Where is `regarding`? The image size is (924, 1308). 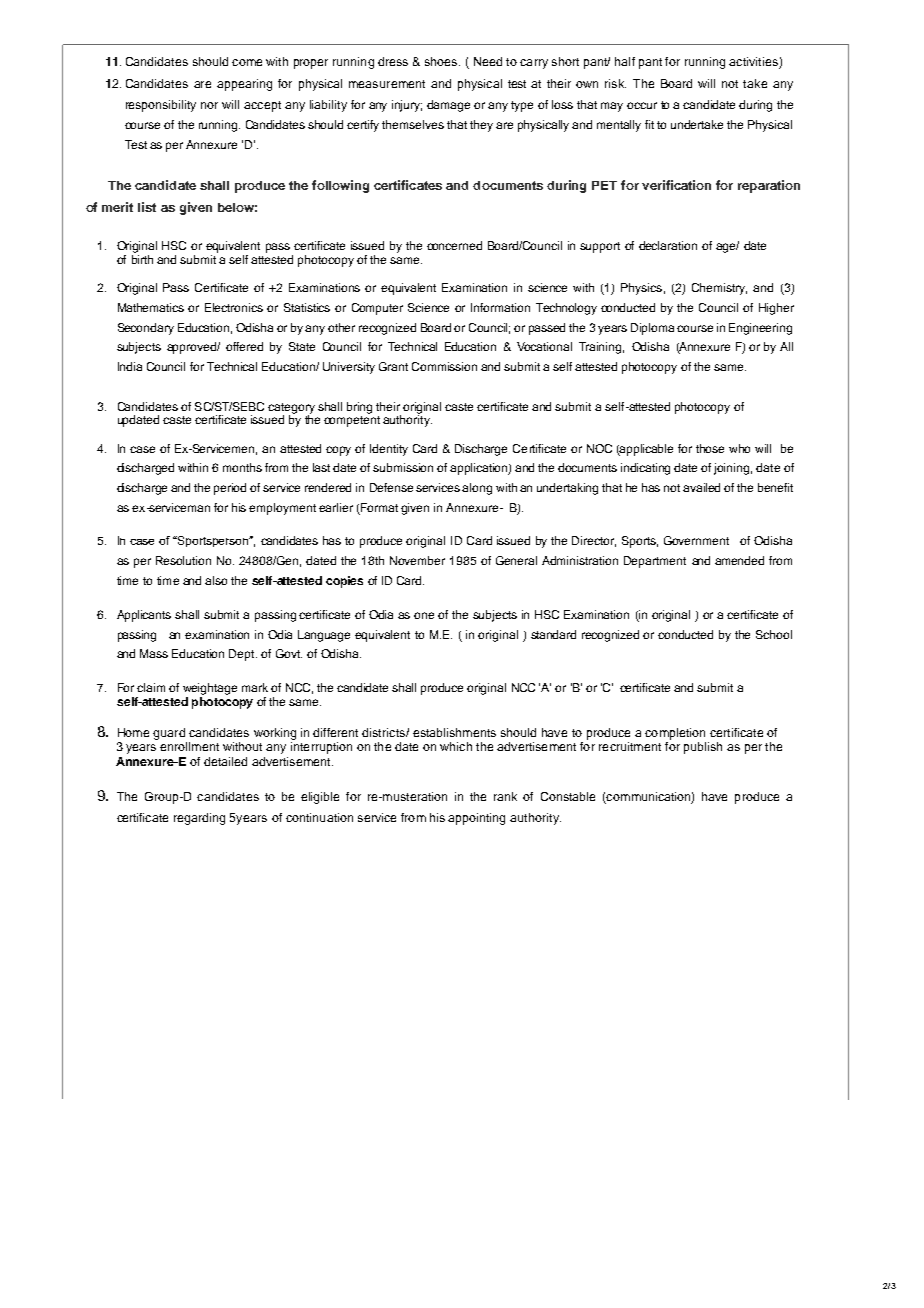 regarding is located at coordinates (199, 819).
